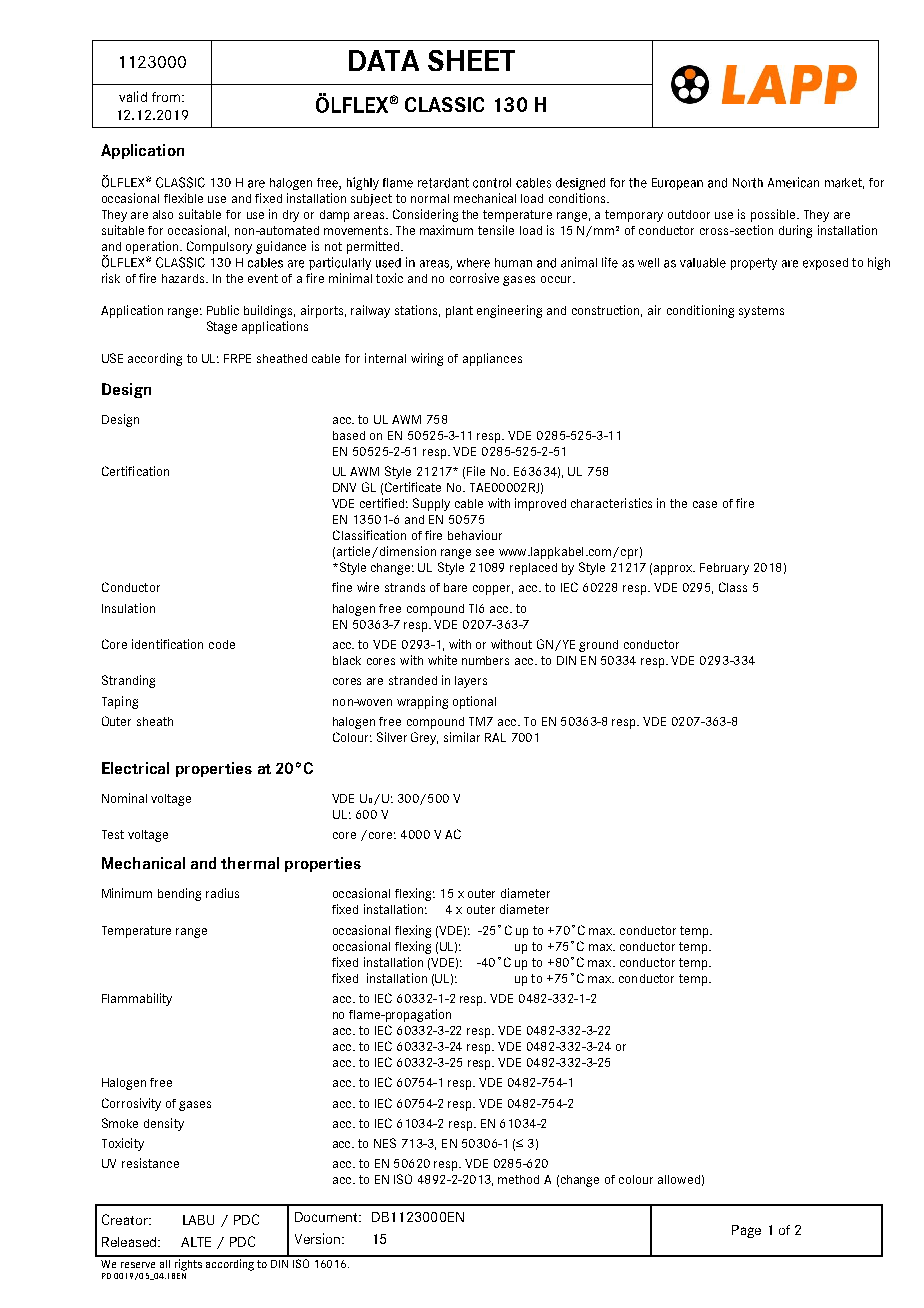  What do you see at coordinates (746, 1231) in the screenshot?
I see `Page` at bounding box center [746, 1231].
